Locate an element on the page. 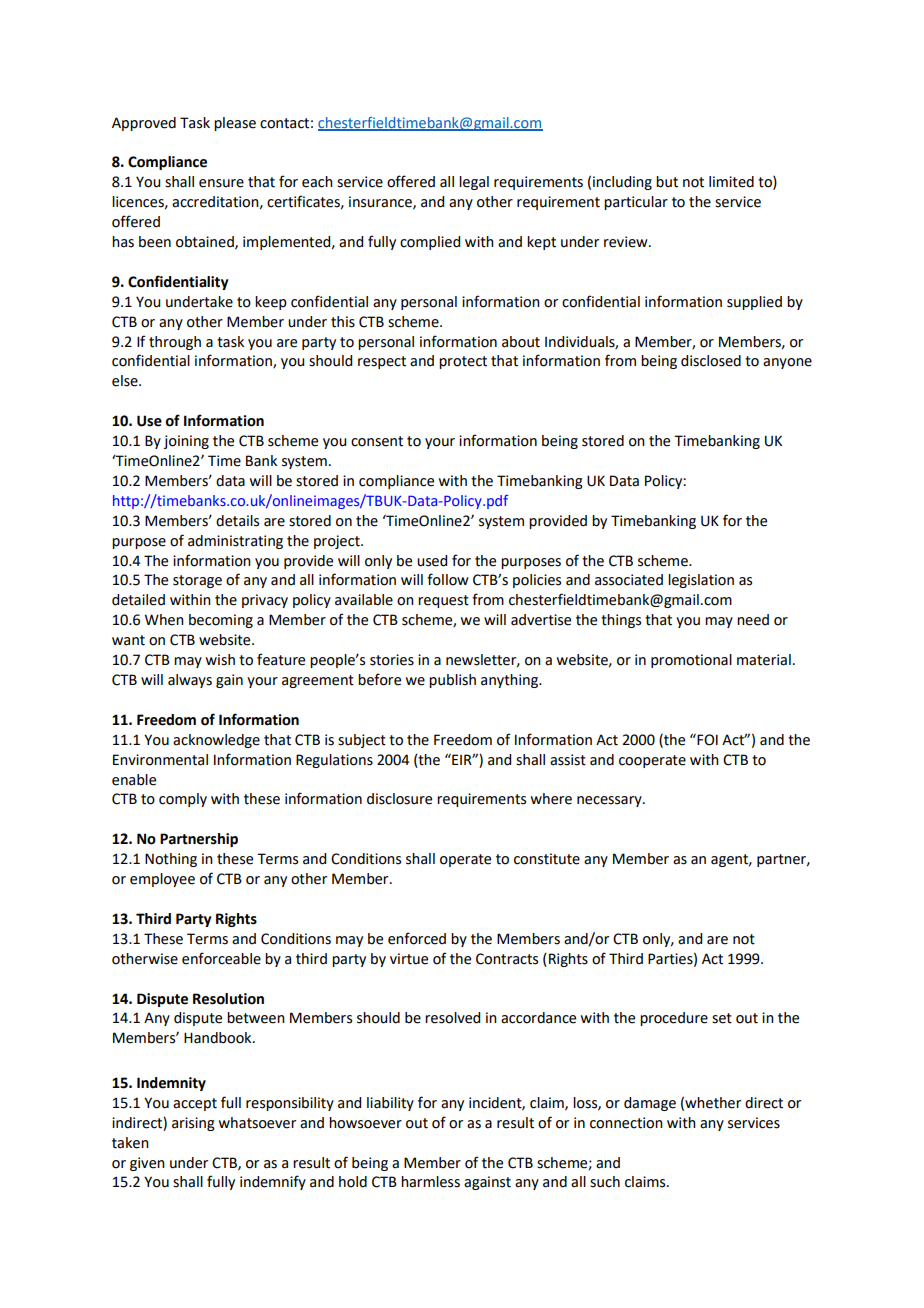 This page has width=924, height=1308. protect is located at coordinates (463, 362).
